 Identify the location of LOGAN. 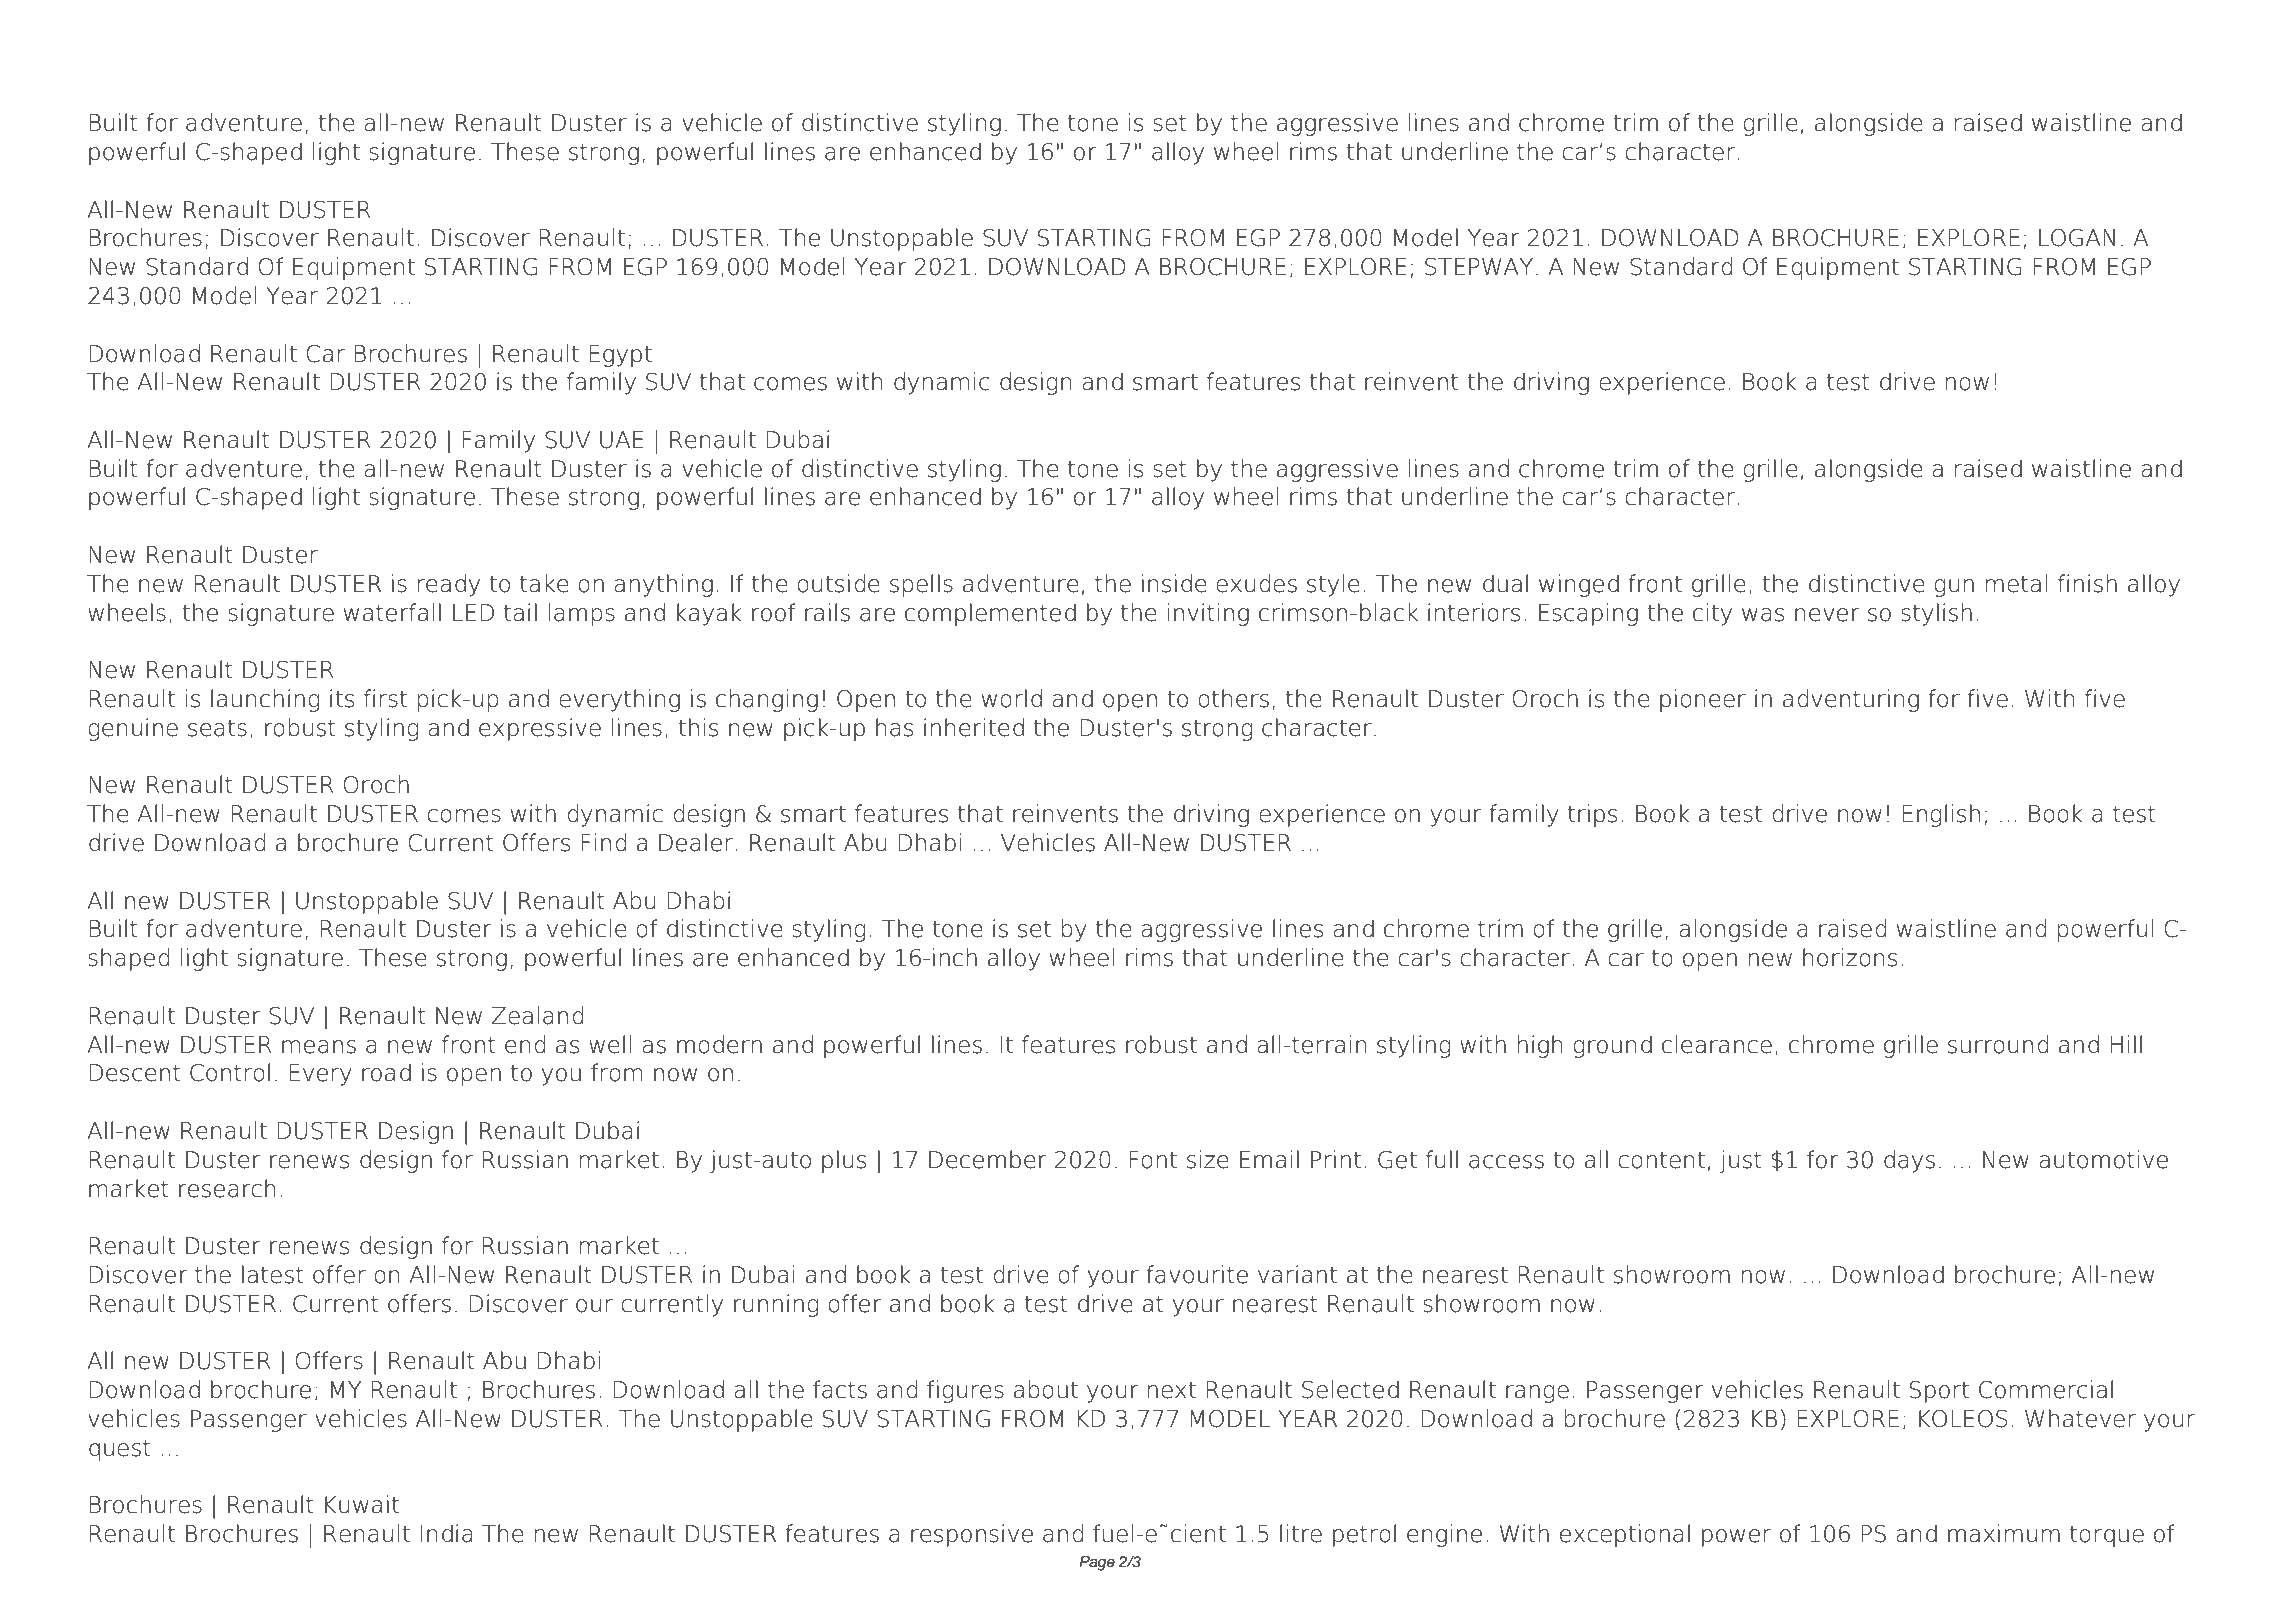
(2077, 238).
